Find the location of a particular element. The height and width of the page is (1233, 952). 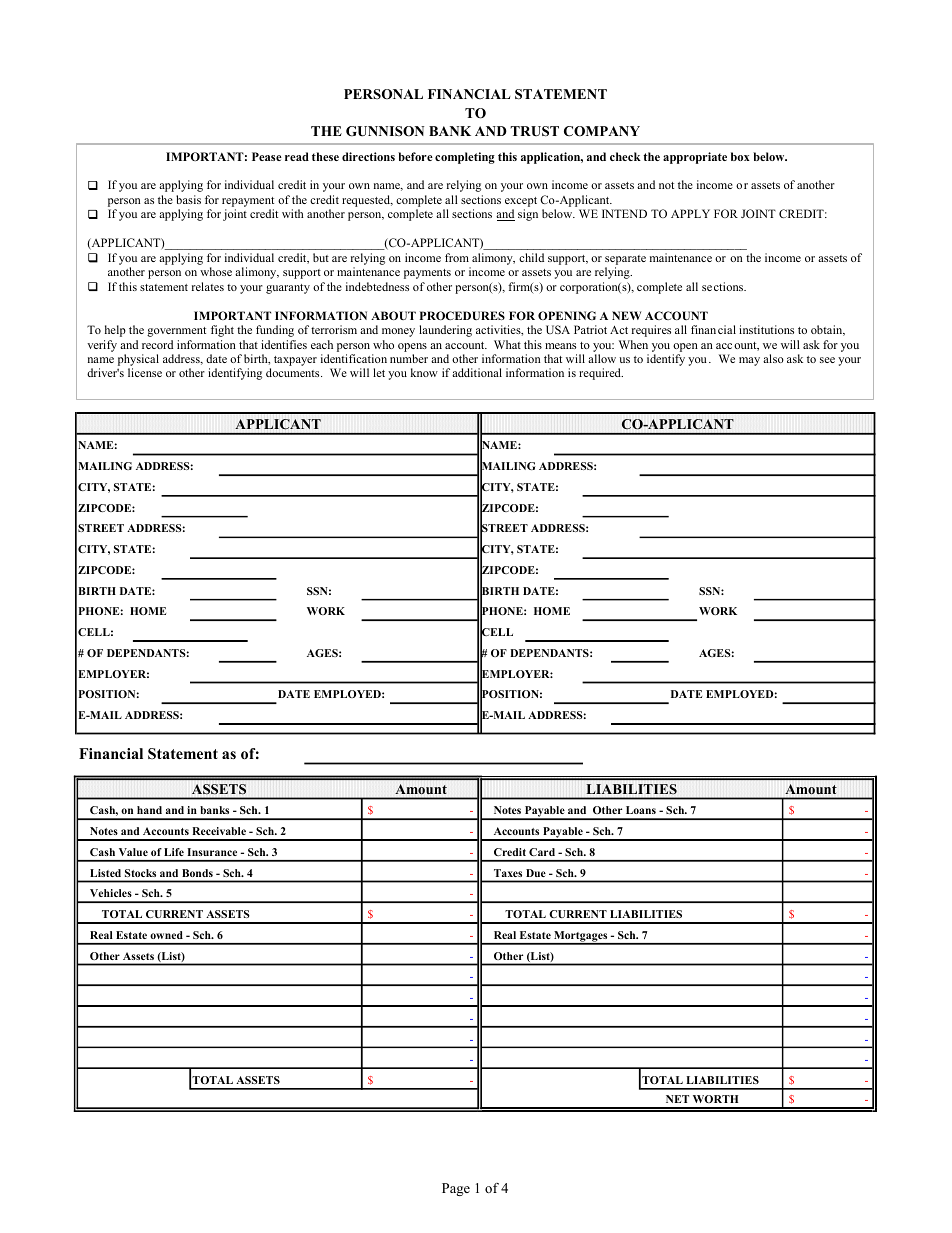

Taxes is located at coordinates (508, 873).
